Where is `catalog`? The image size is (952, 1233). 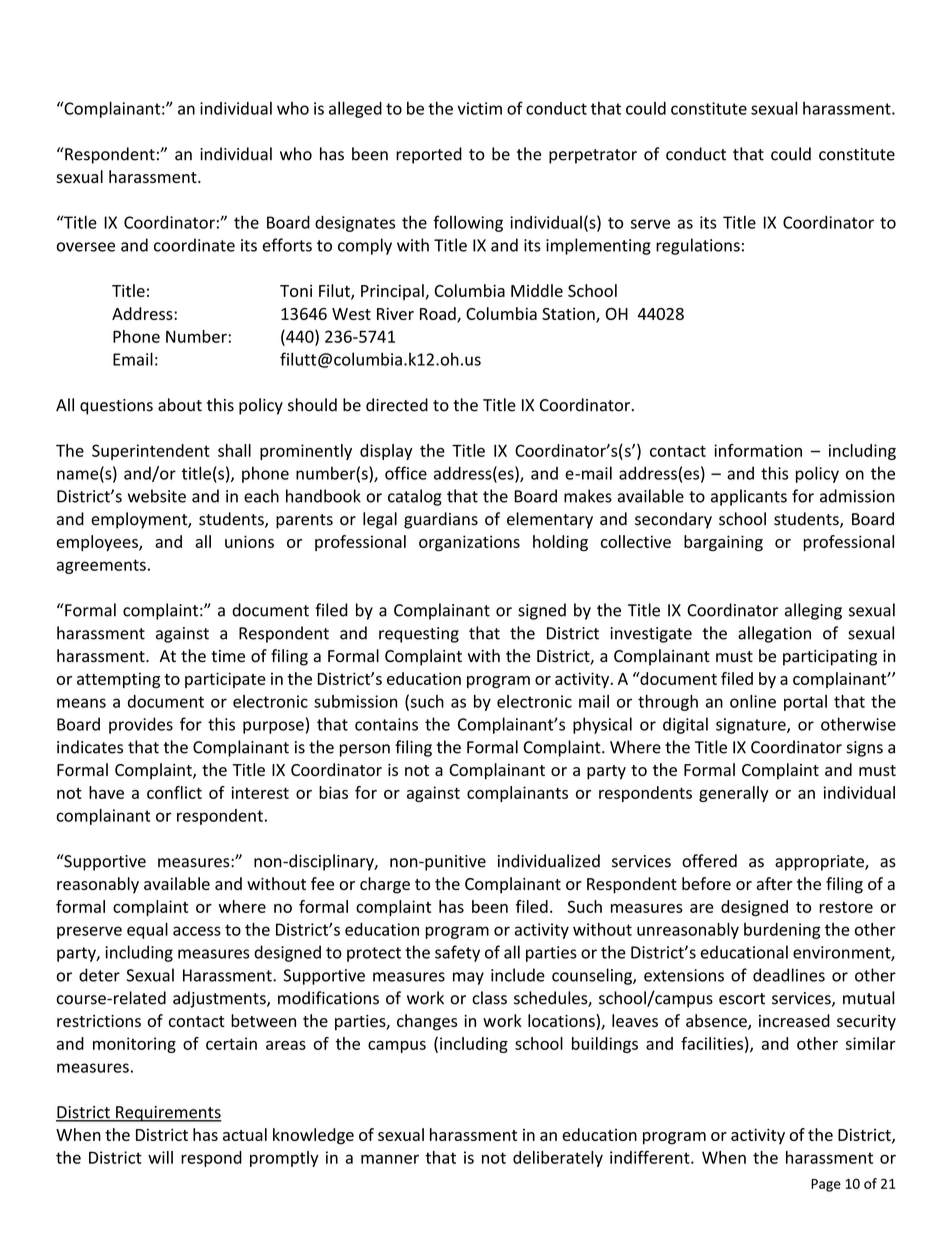 catalog is located at coordinates (415, 497).
